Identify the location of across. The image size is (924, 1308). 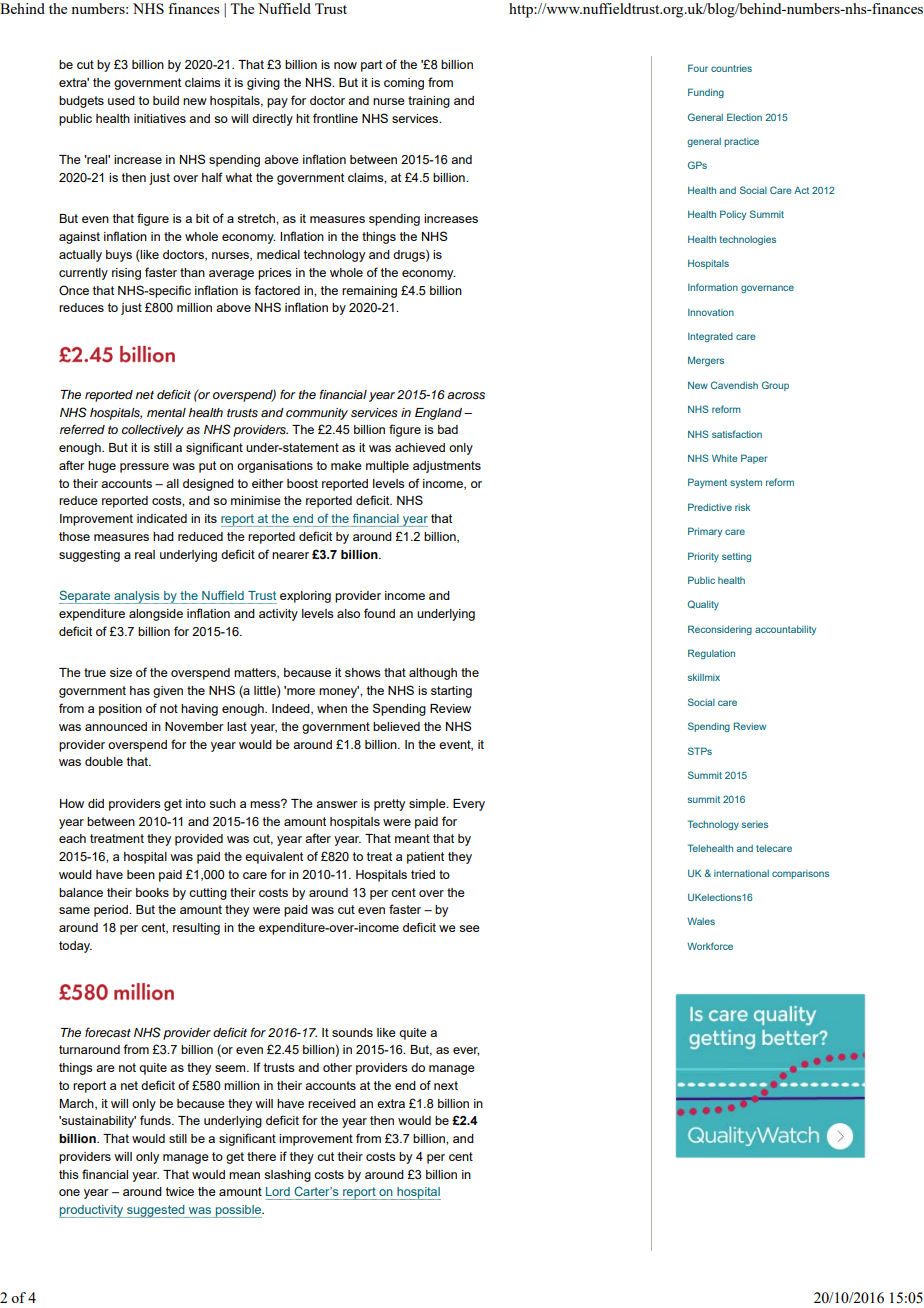
(466, 396).
